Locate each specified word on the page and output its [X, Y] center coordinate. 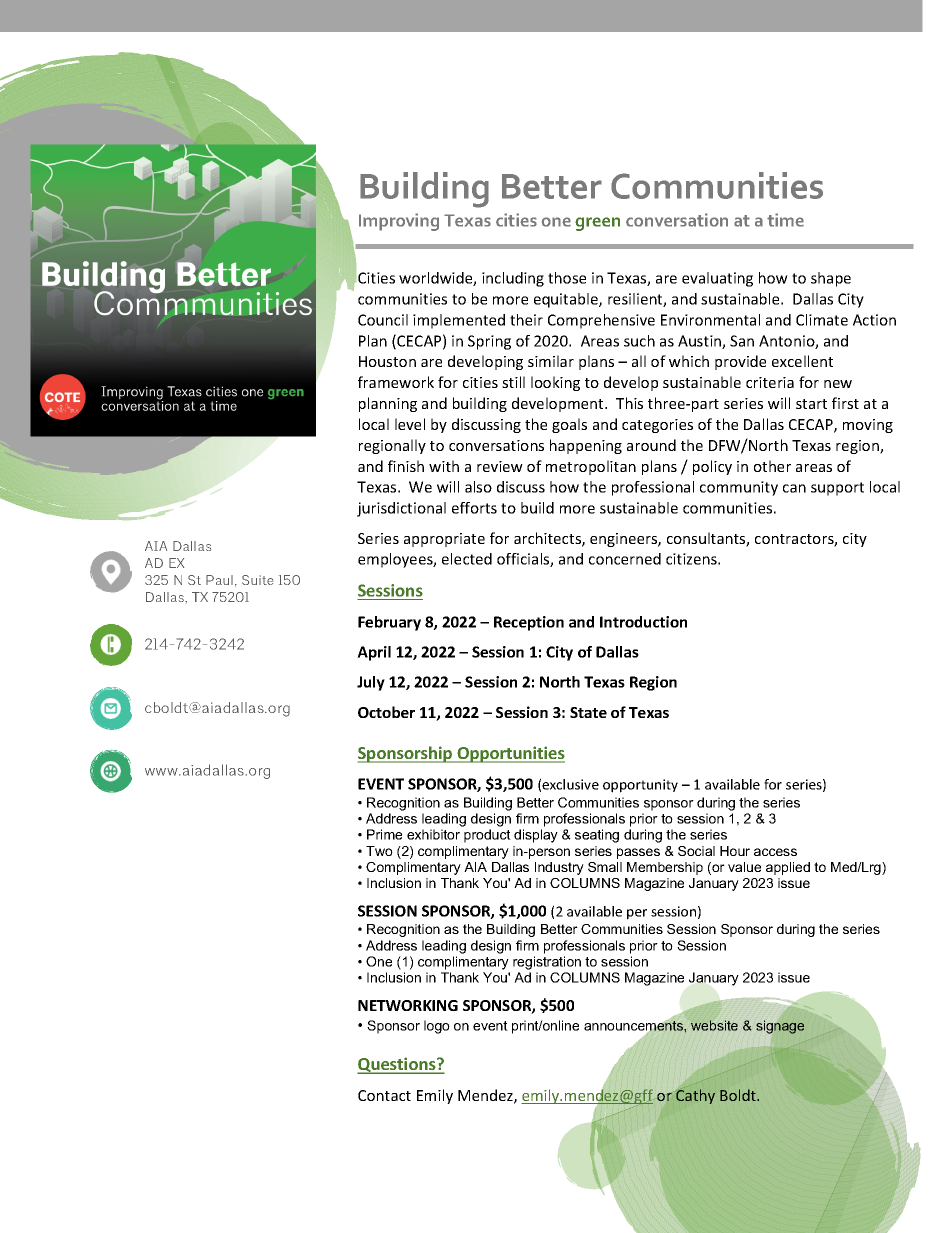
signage [780, 1027]
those [567, 278]
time [785, 220]
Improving [399, 222]
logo [437, 1027]
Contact [384, 1095]
